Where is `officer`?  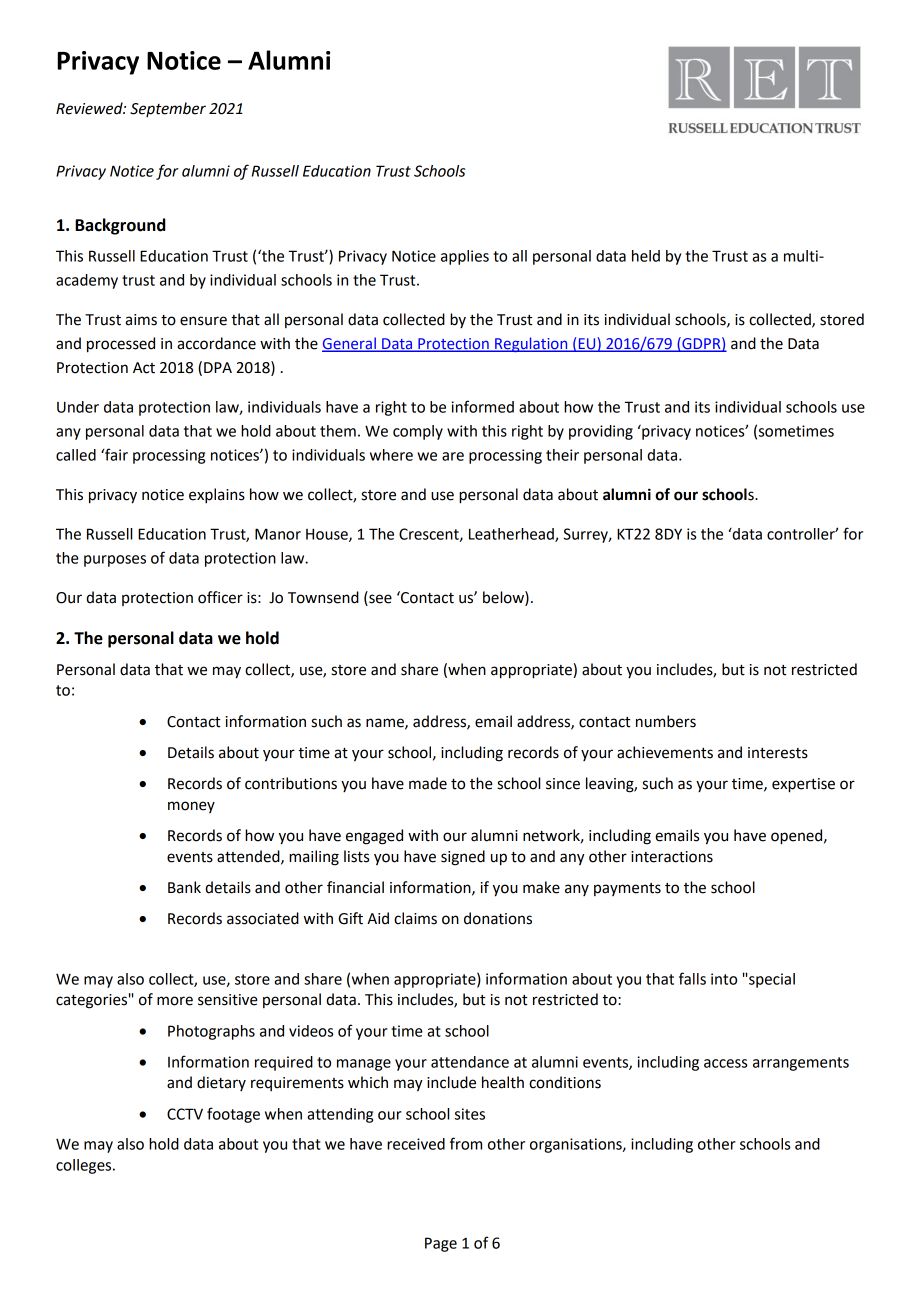
officer is located at coordinates (220, 597).
